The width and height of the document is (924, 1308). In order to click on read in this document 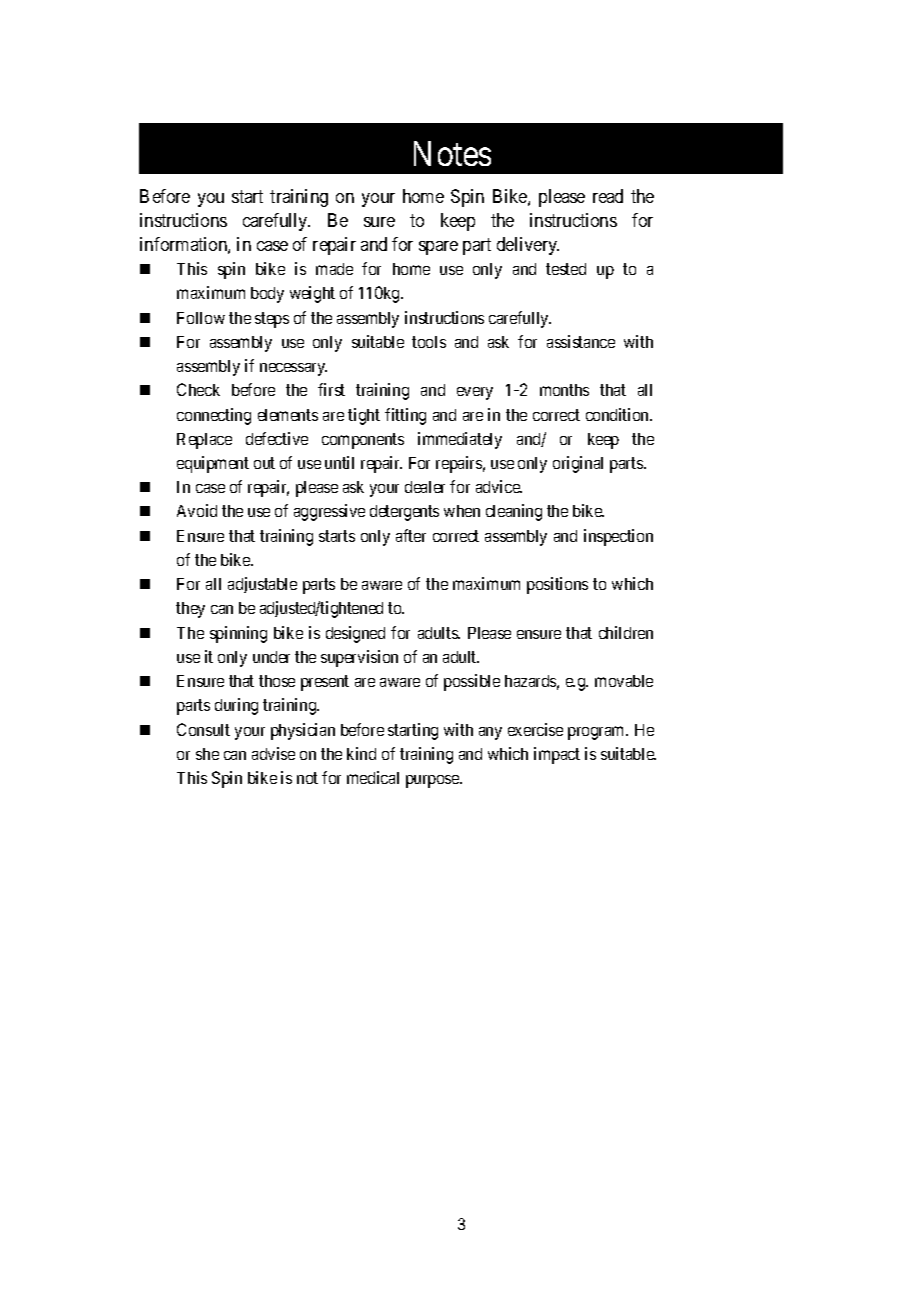, I will do `click(608, 196)`.
